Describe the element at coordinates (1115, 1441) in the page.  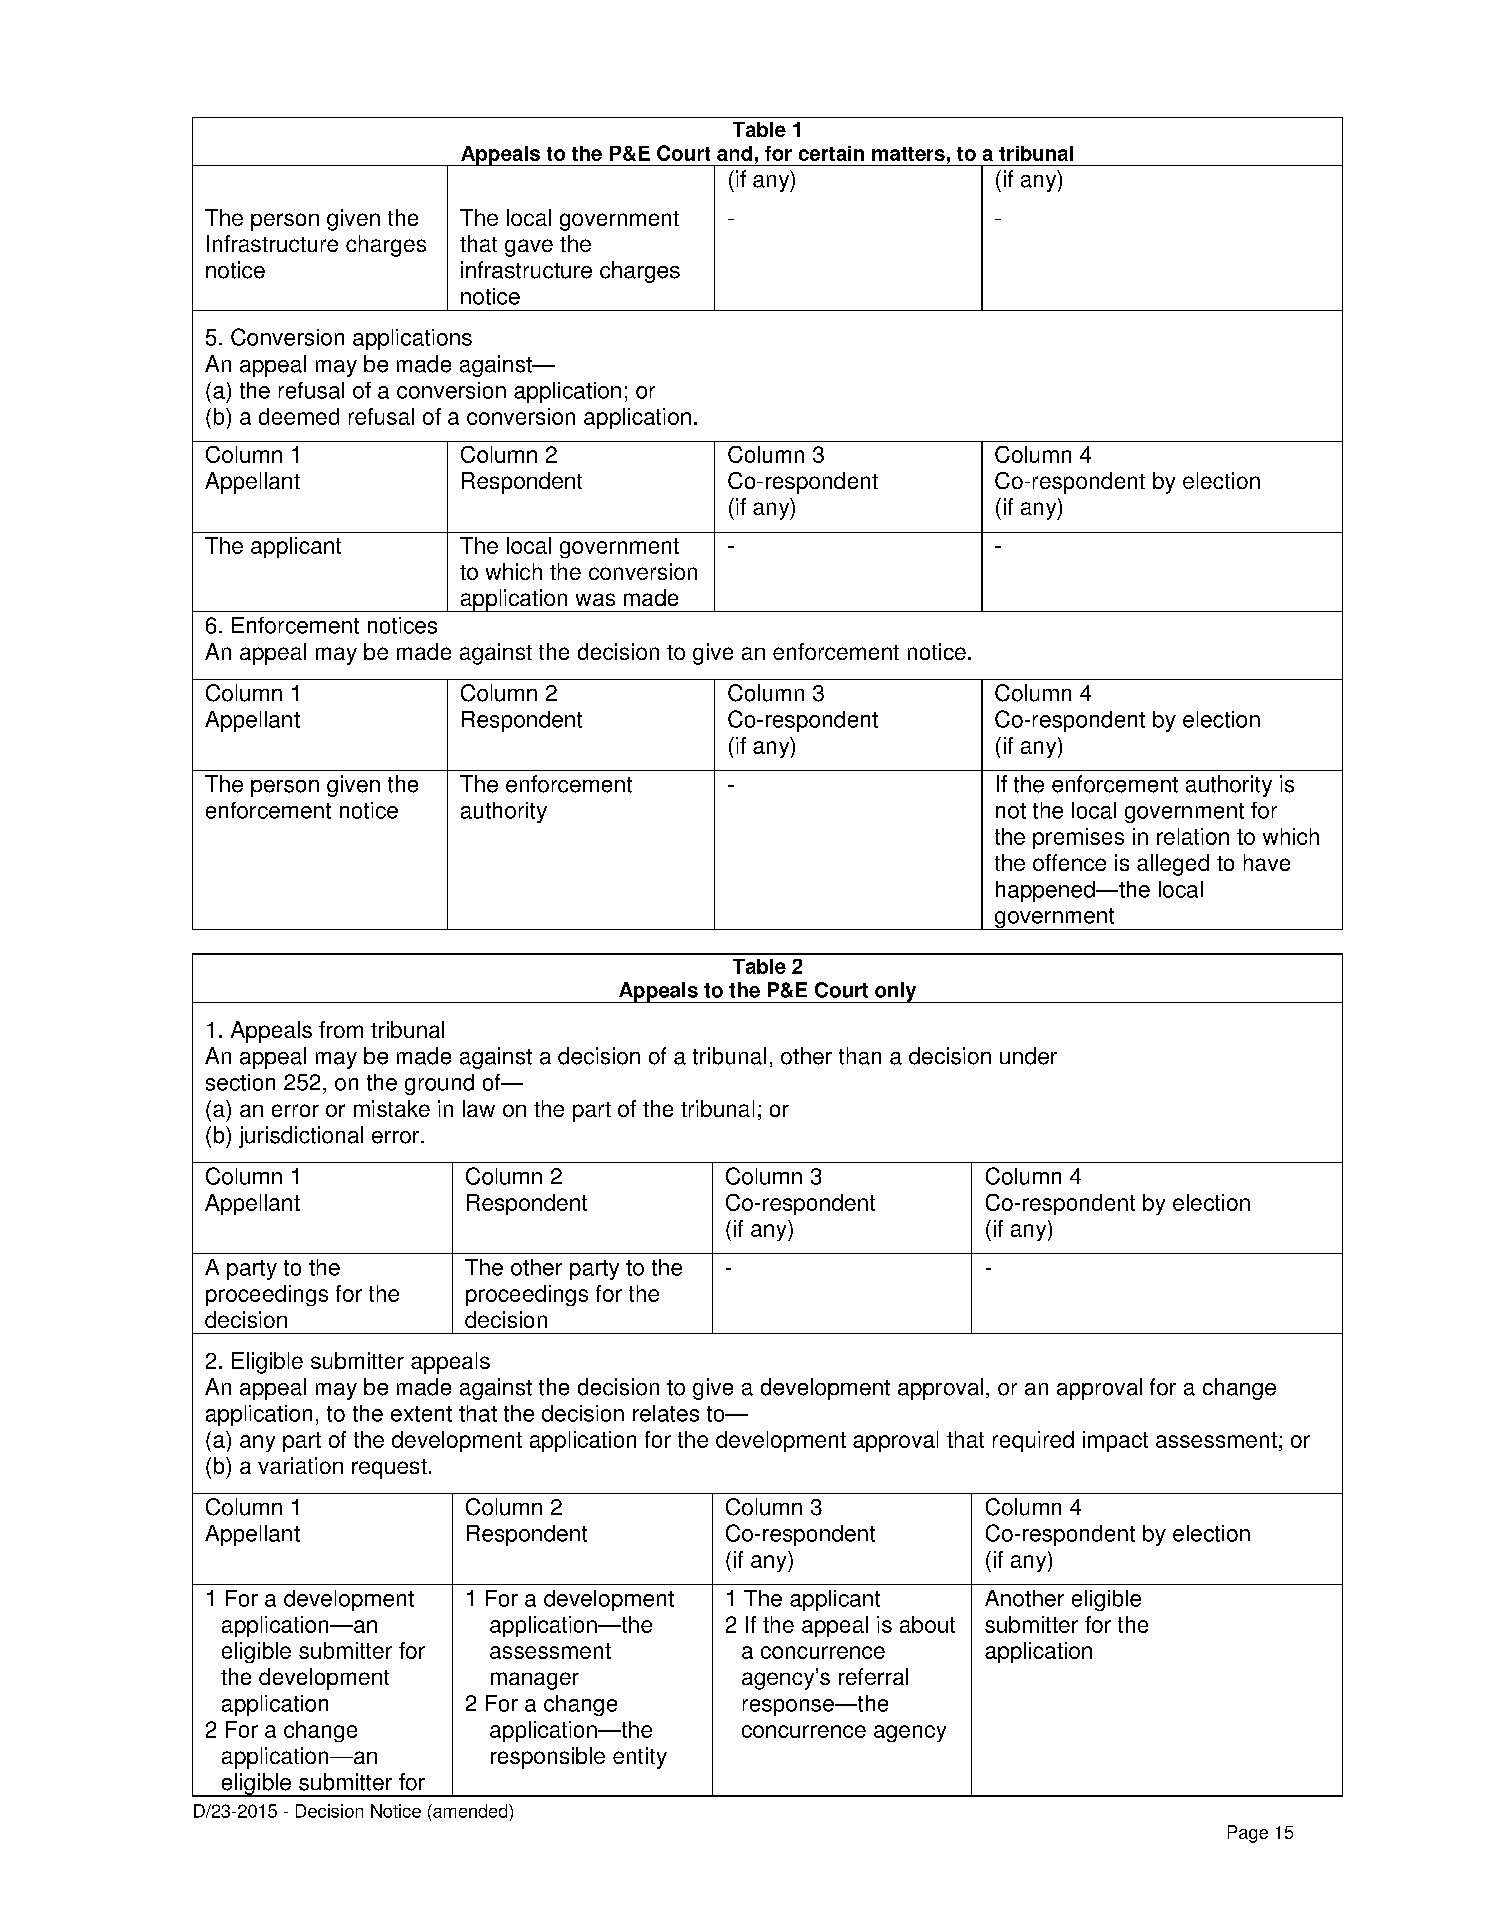
I see `impact` at that location.
